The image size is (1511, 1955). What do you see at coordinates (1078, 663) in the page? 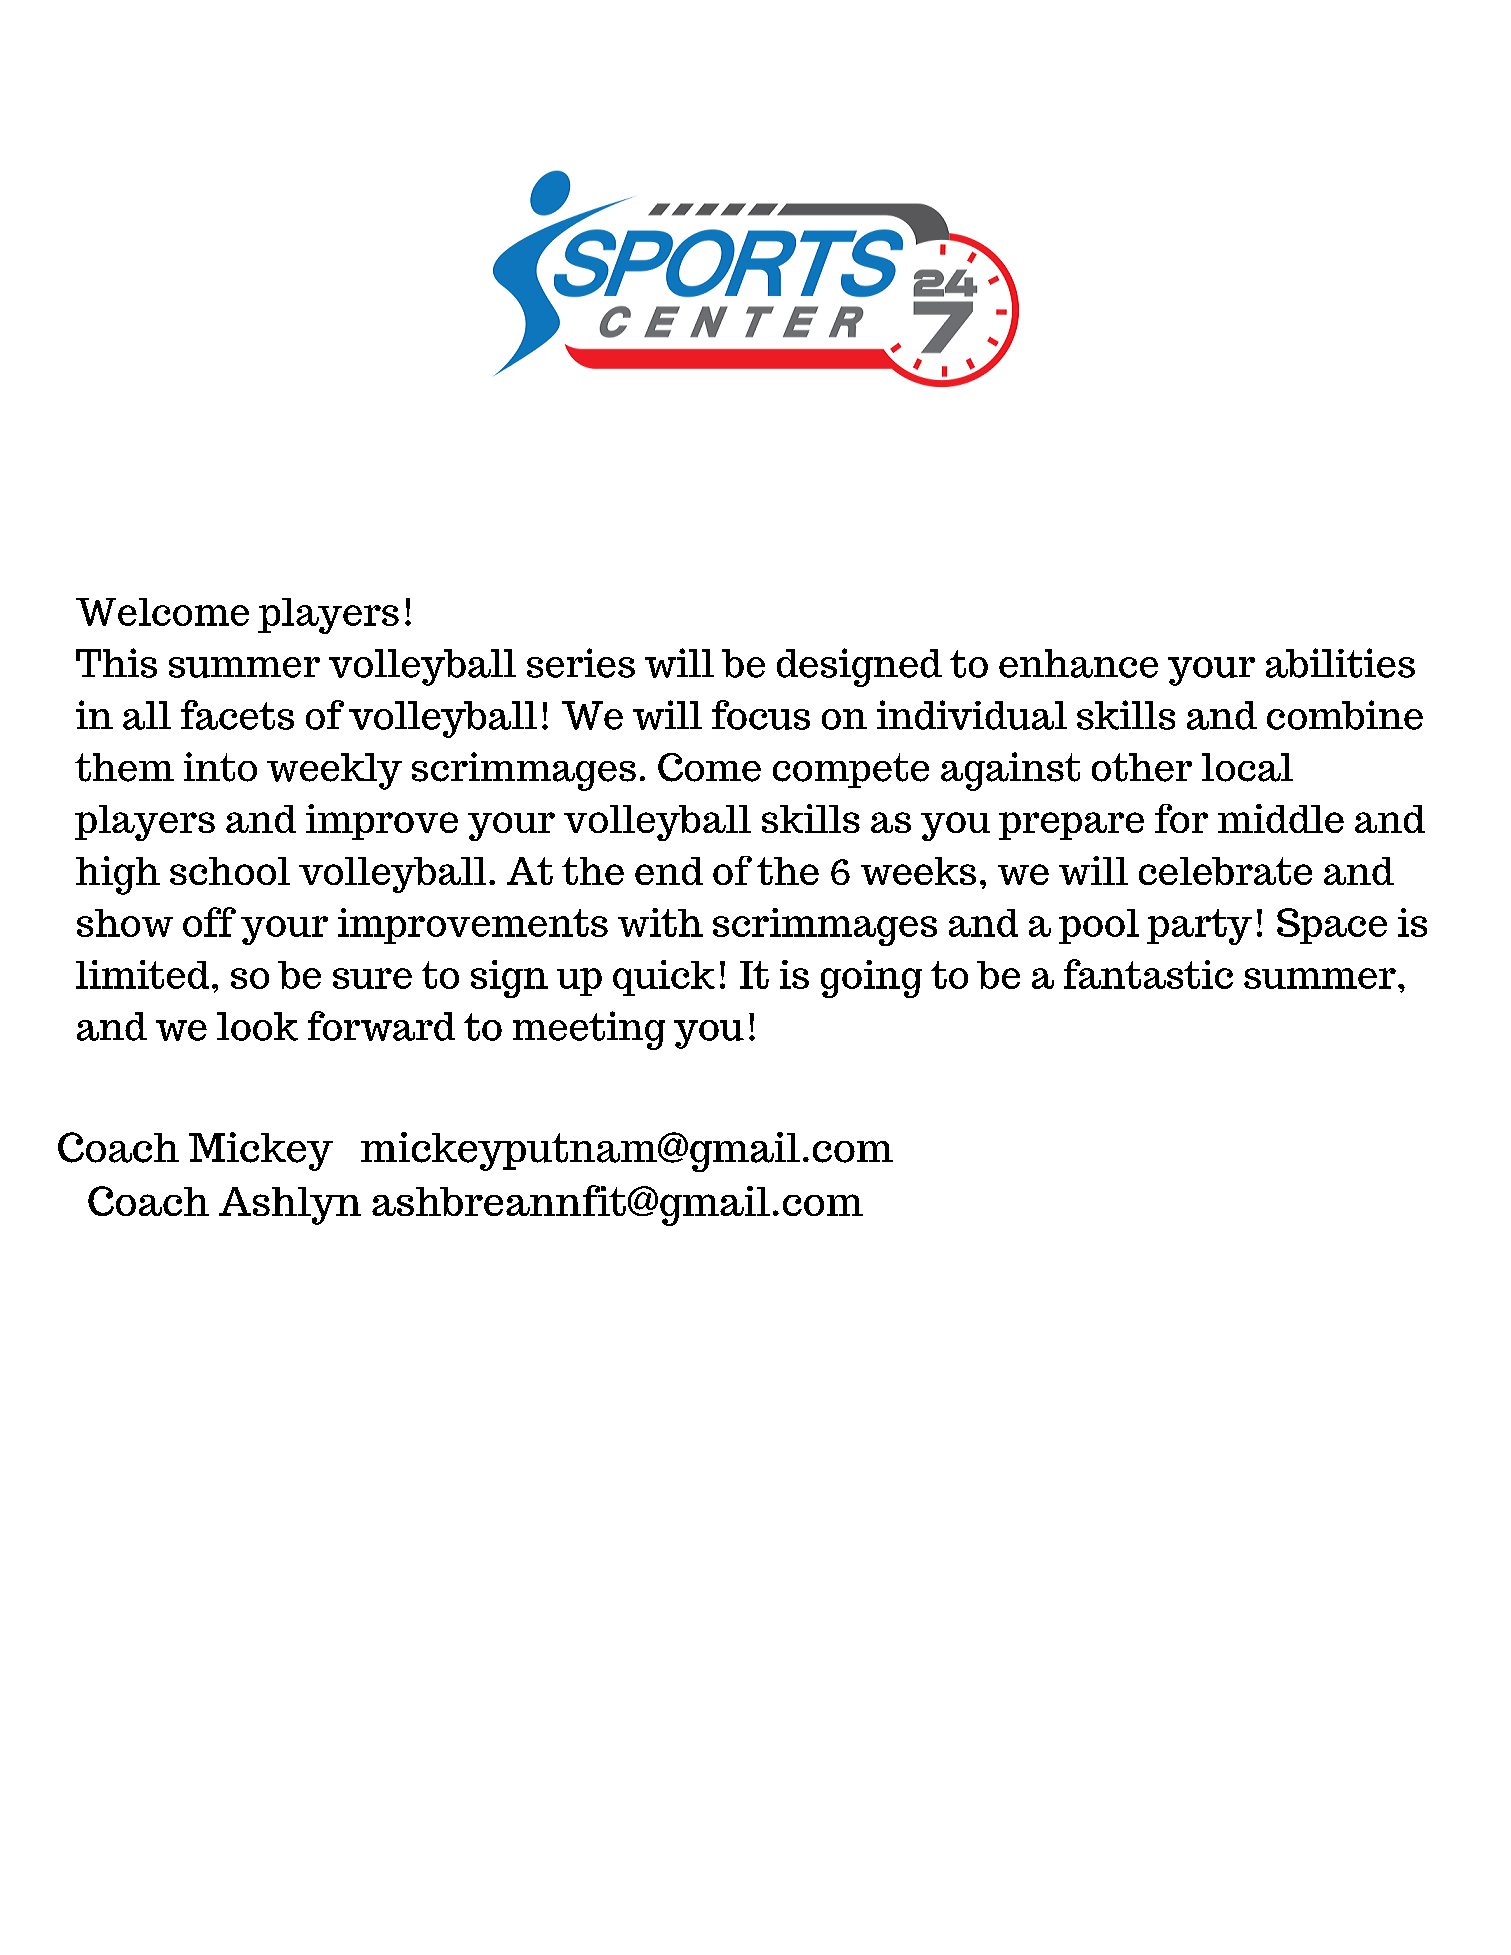
I see `enhance` at bounding box center [1078, 663].
